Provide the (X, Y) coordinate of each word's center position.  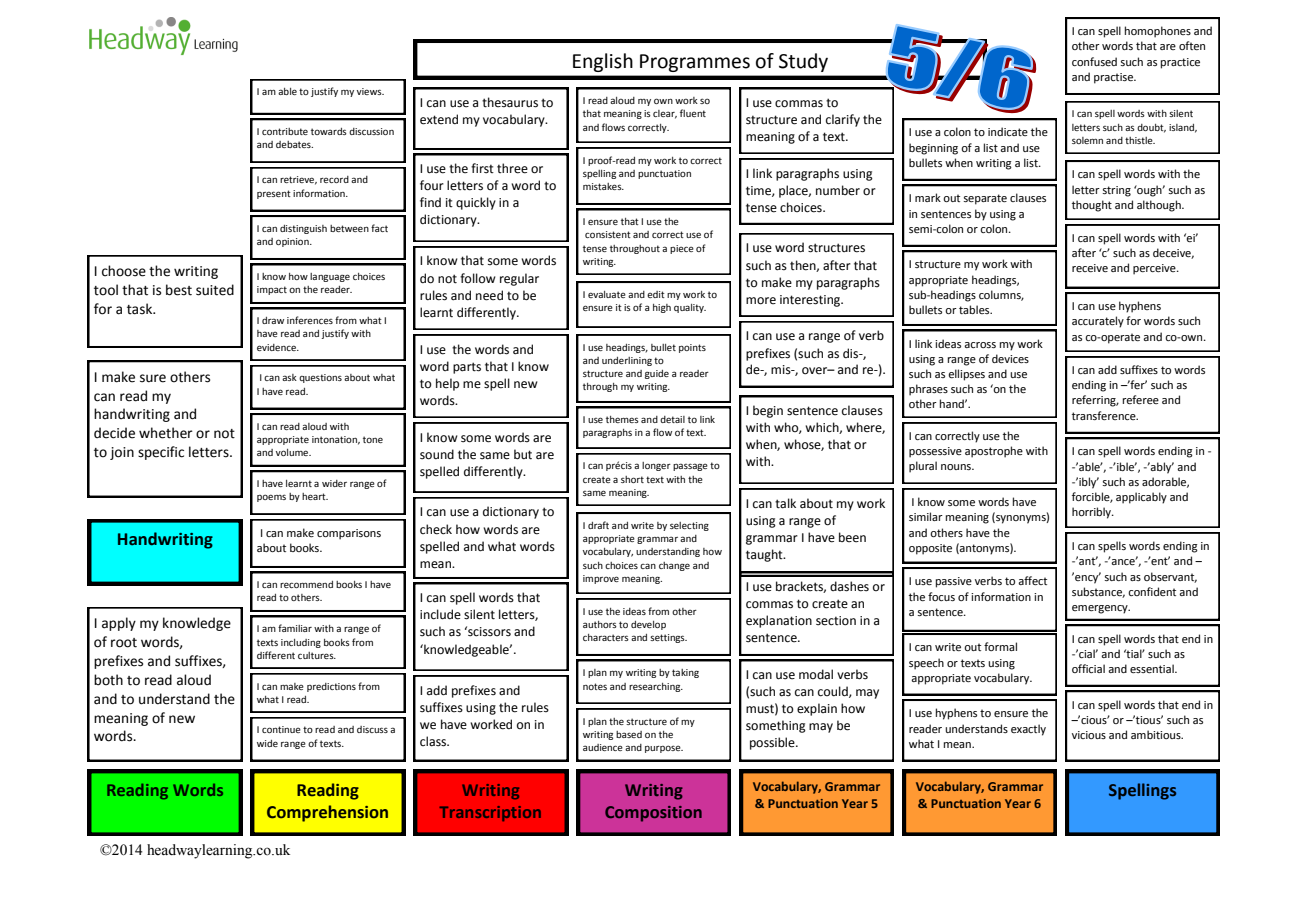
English (602, 62)
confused (1094, 61)
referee (1141, 399)
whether (166, 433)
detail (672, 419)
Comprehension (327, 813)
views (370, 91)
